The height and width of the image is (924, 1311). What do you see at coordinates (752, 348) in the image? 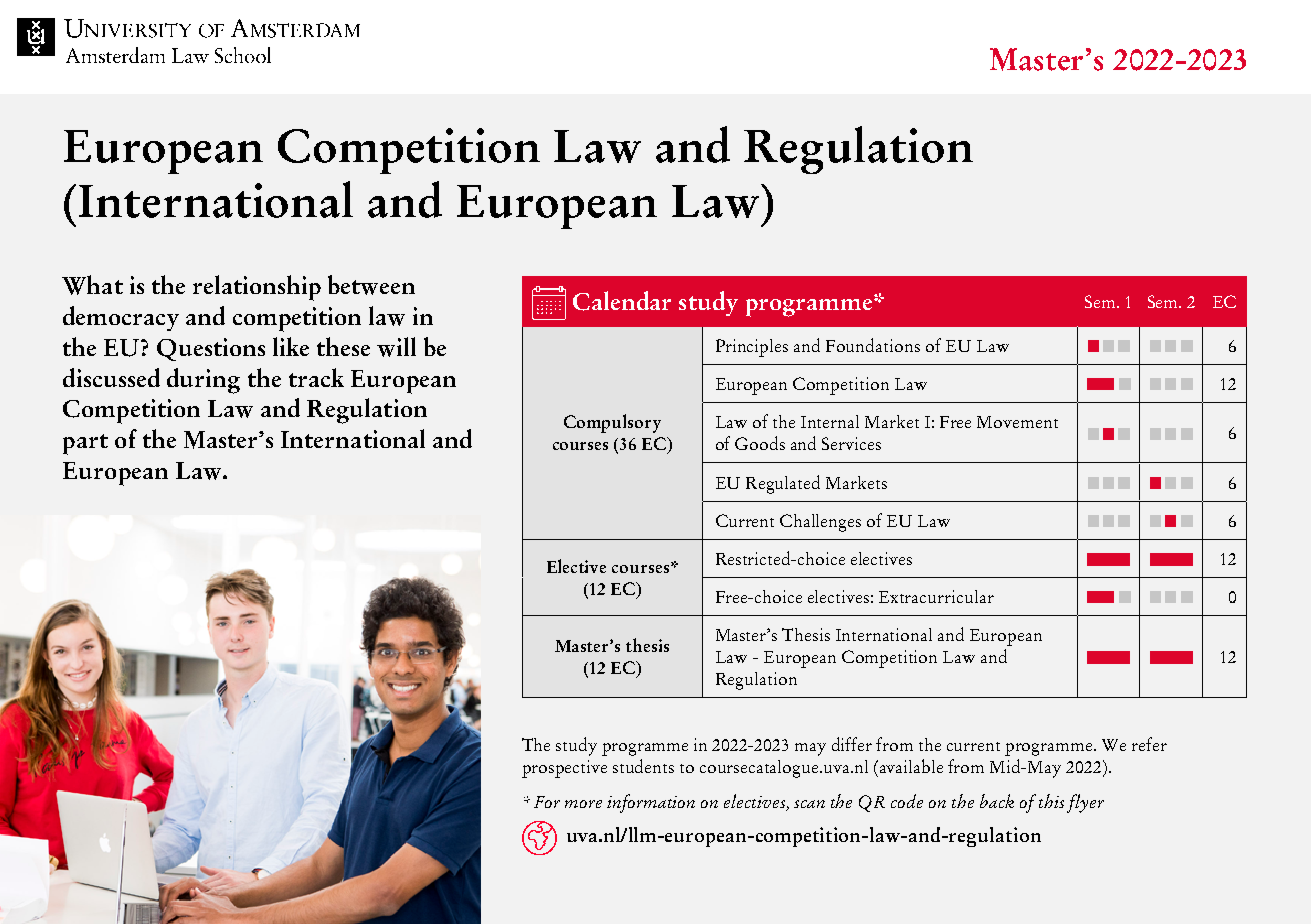
I see `Principles` at bounding box center [752, 348].
